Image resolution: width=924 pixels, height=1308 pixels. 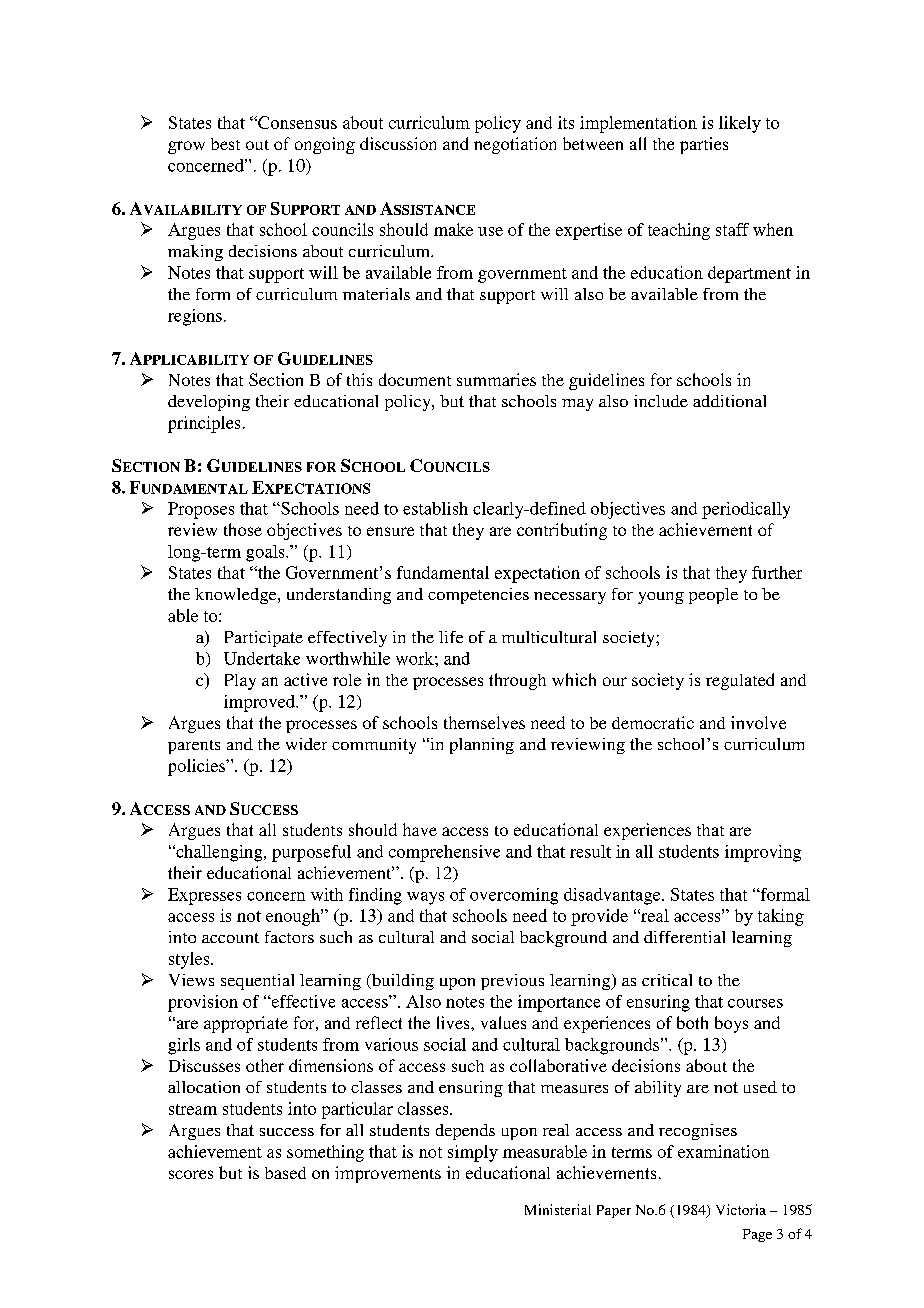 I want to click on sequential, so click(x=257, y=982).
